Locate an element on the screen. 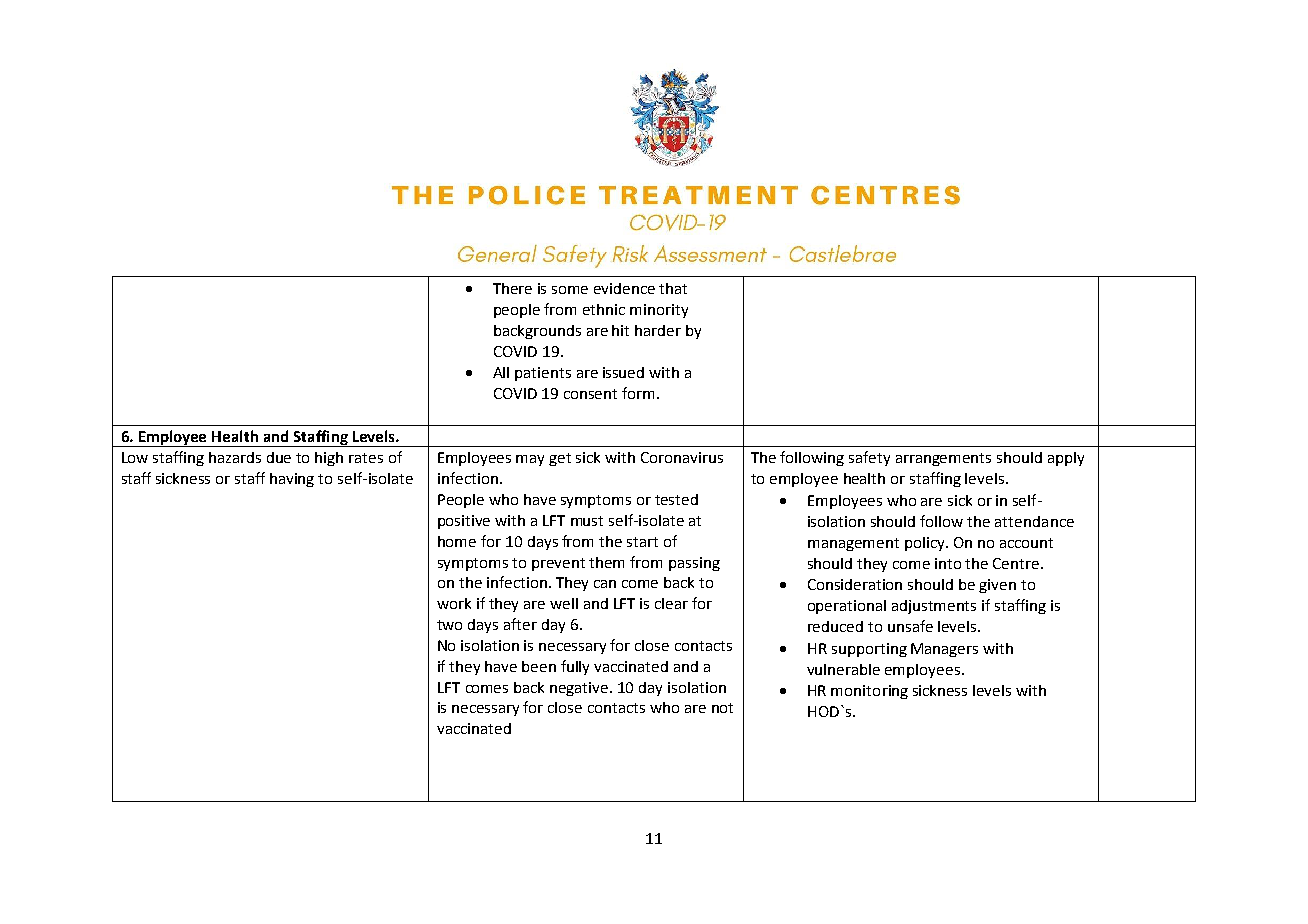 Image resolution: width=1308 pixels, height=924 pixels. adjustments is located at coordinates (934, 607).
